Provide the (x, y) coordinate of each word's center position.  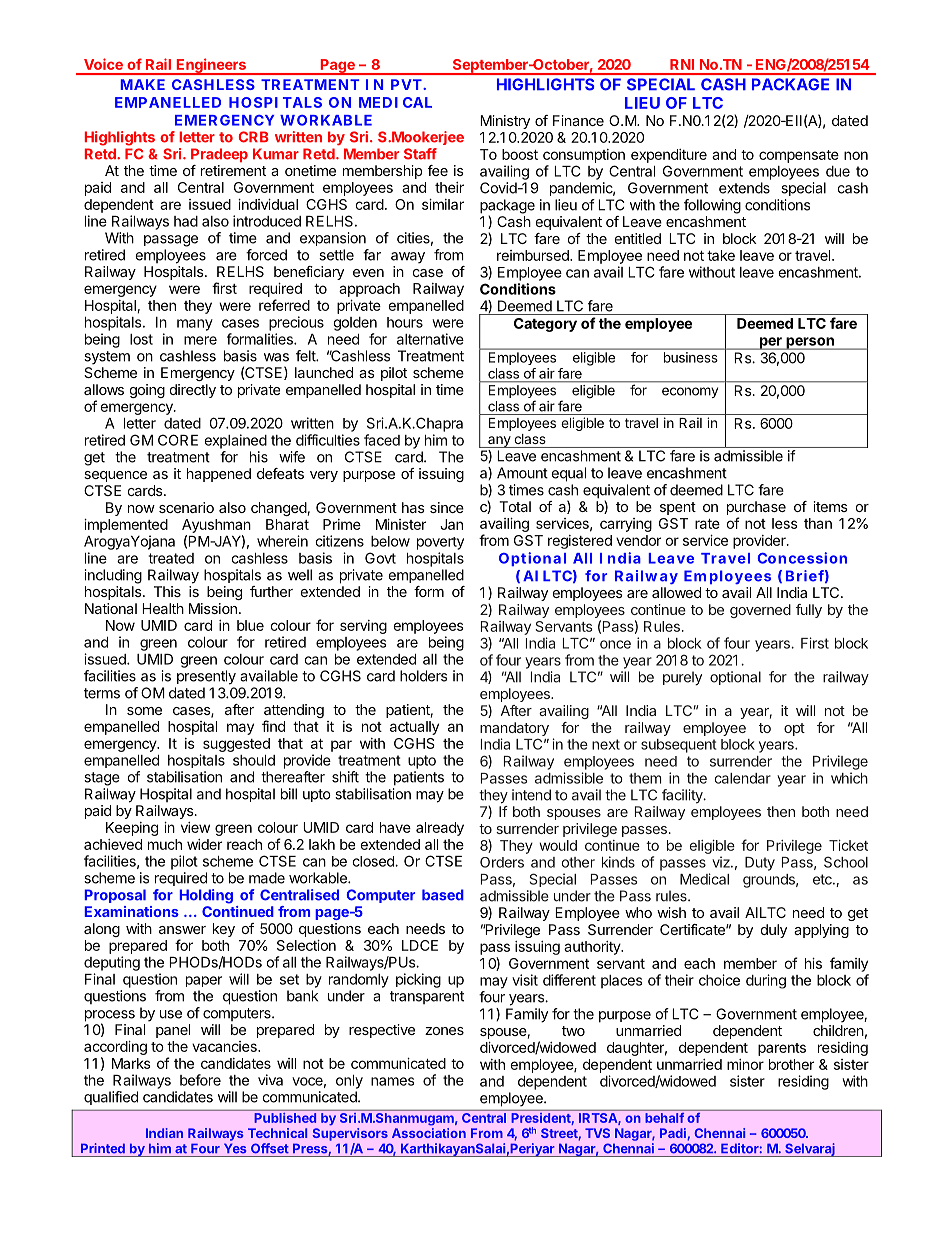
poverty (440, 543)
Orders (502, 862)
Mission (213, 608)
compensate (799, 156)
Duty (760, 864)
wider (204, 844)
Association (429, 1133)
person (810, 343)
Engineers (211, 66)
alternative (430, 339)
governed (760, 611)
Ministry (505, 122)
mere (200, 340)
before (200, 1080)
